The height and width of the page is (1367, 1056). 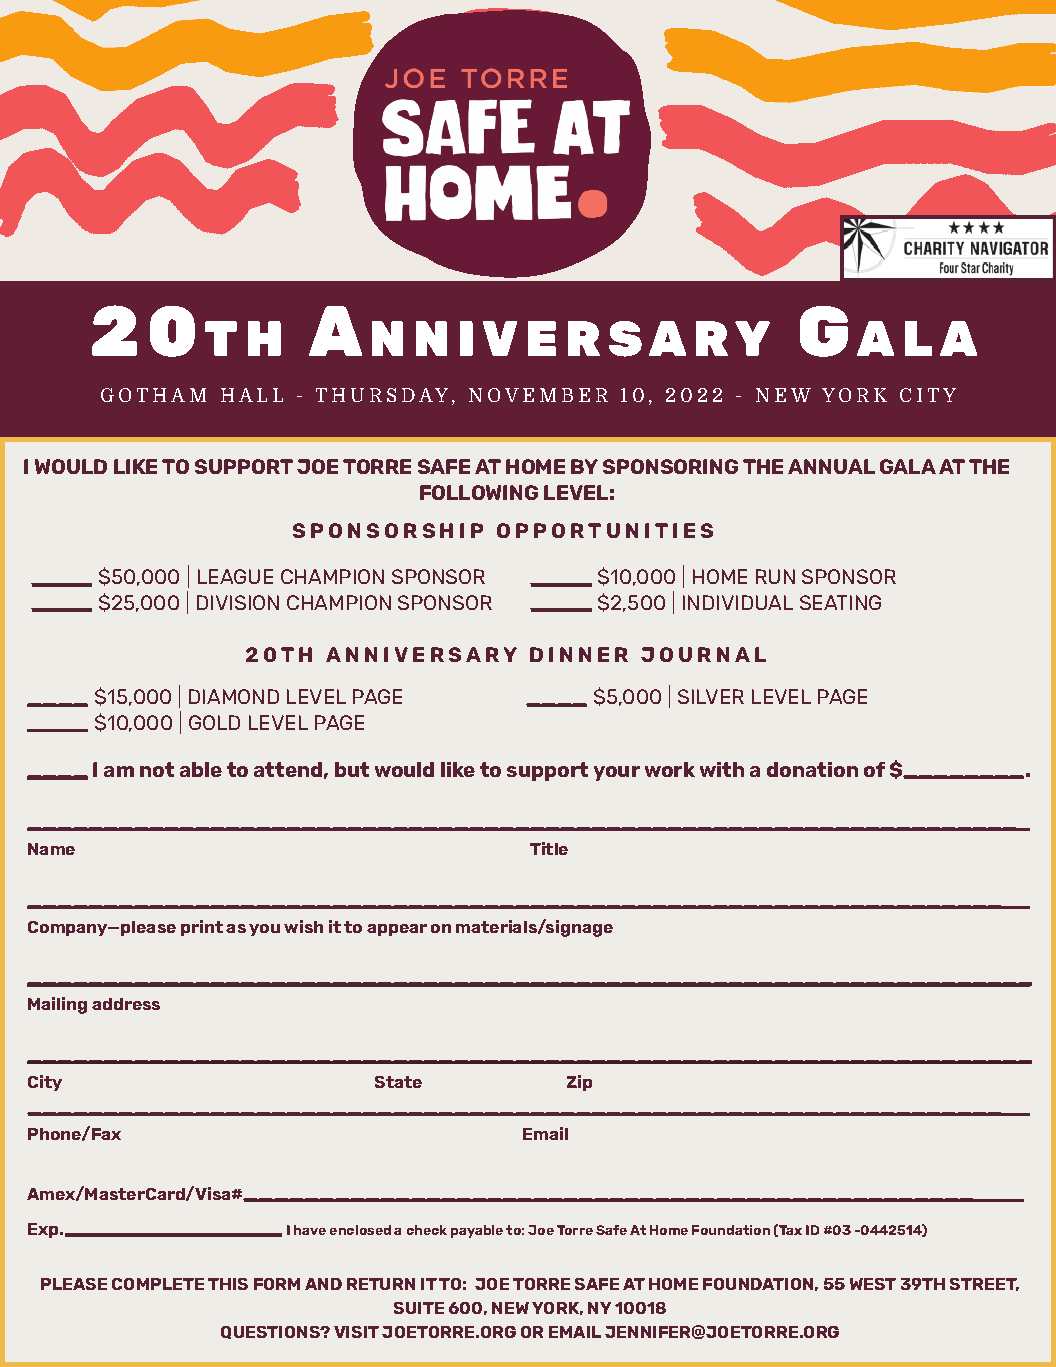 What do you see at coordinates (398, 1082) in the page?
I see `State` at bounding box center [398, 1082].
